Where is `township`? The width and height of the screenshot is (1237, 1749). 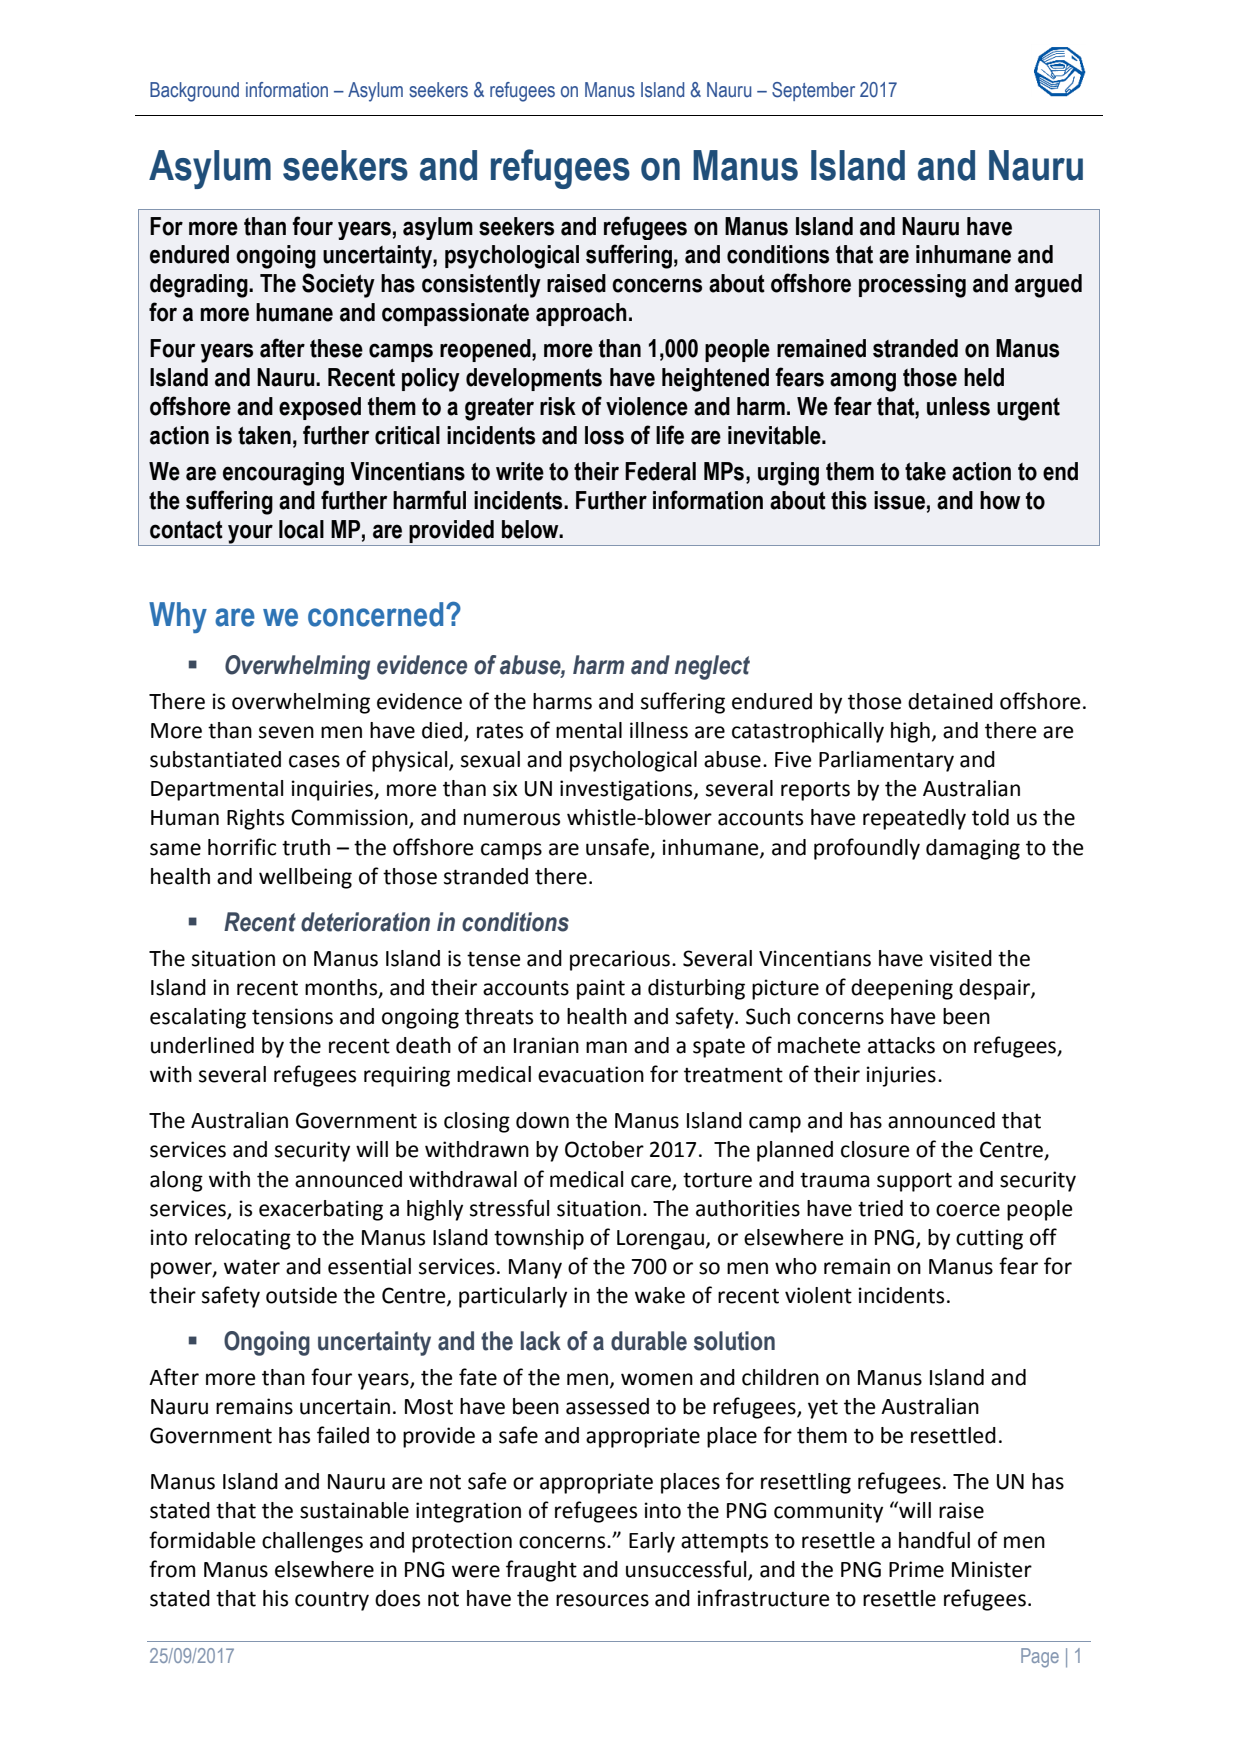 township is located at coordinates (539, 1239).
